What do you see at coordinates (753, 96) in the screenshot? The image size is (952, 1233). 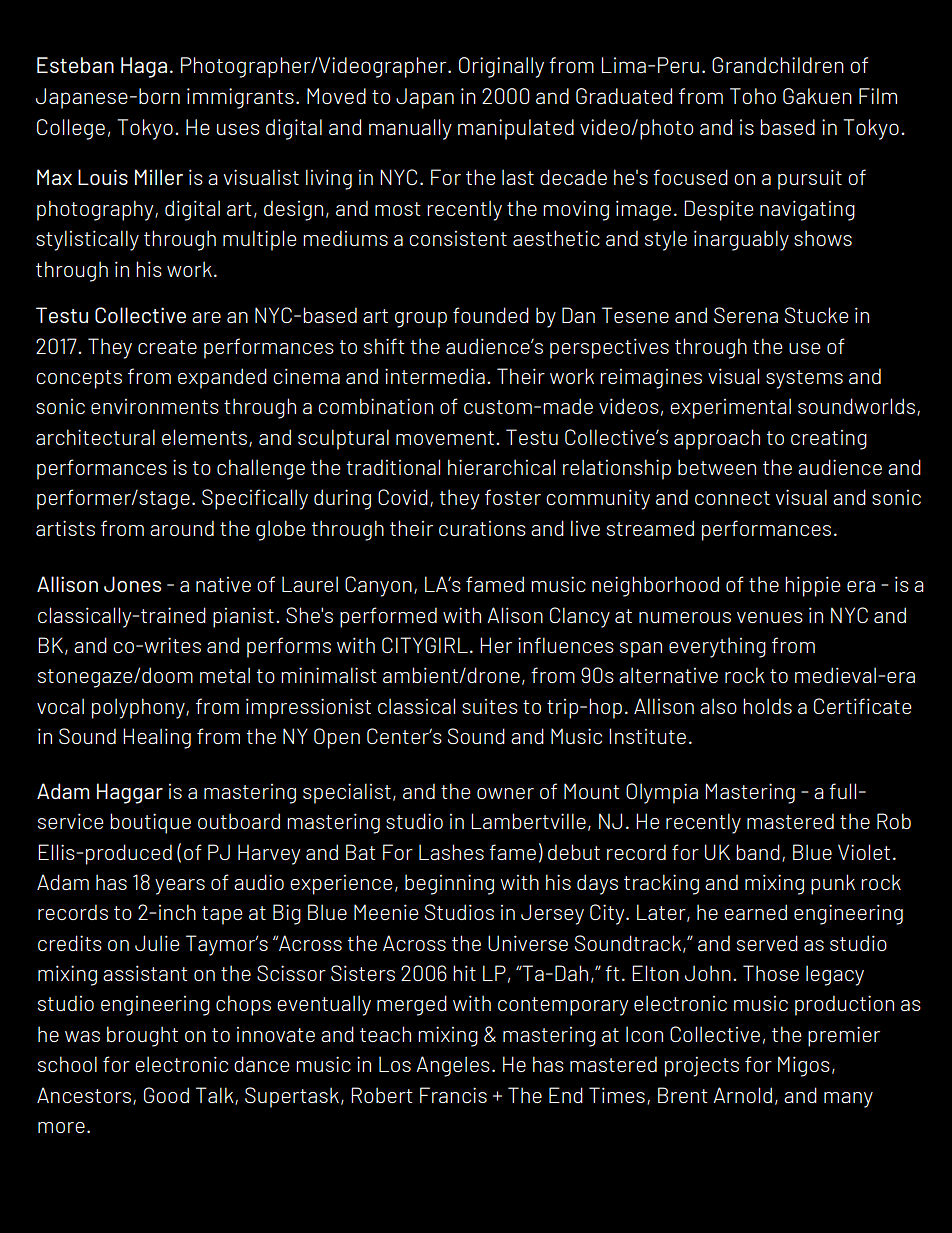 I see `Toho` at bounding box center [753, 96].
